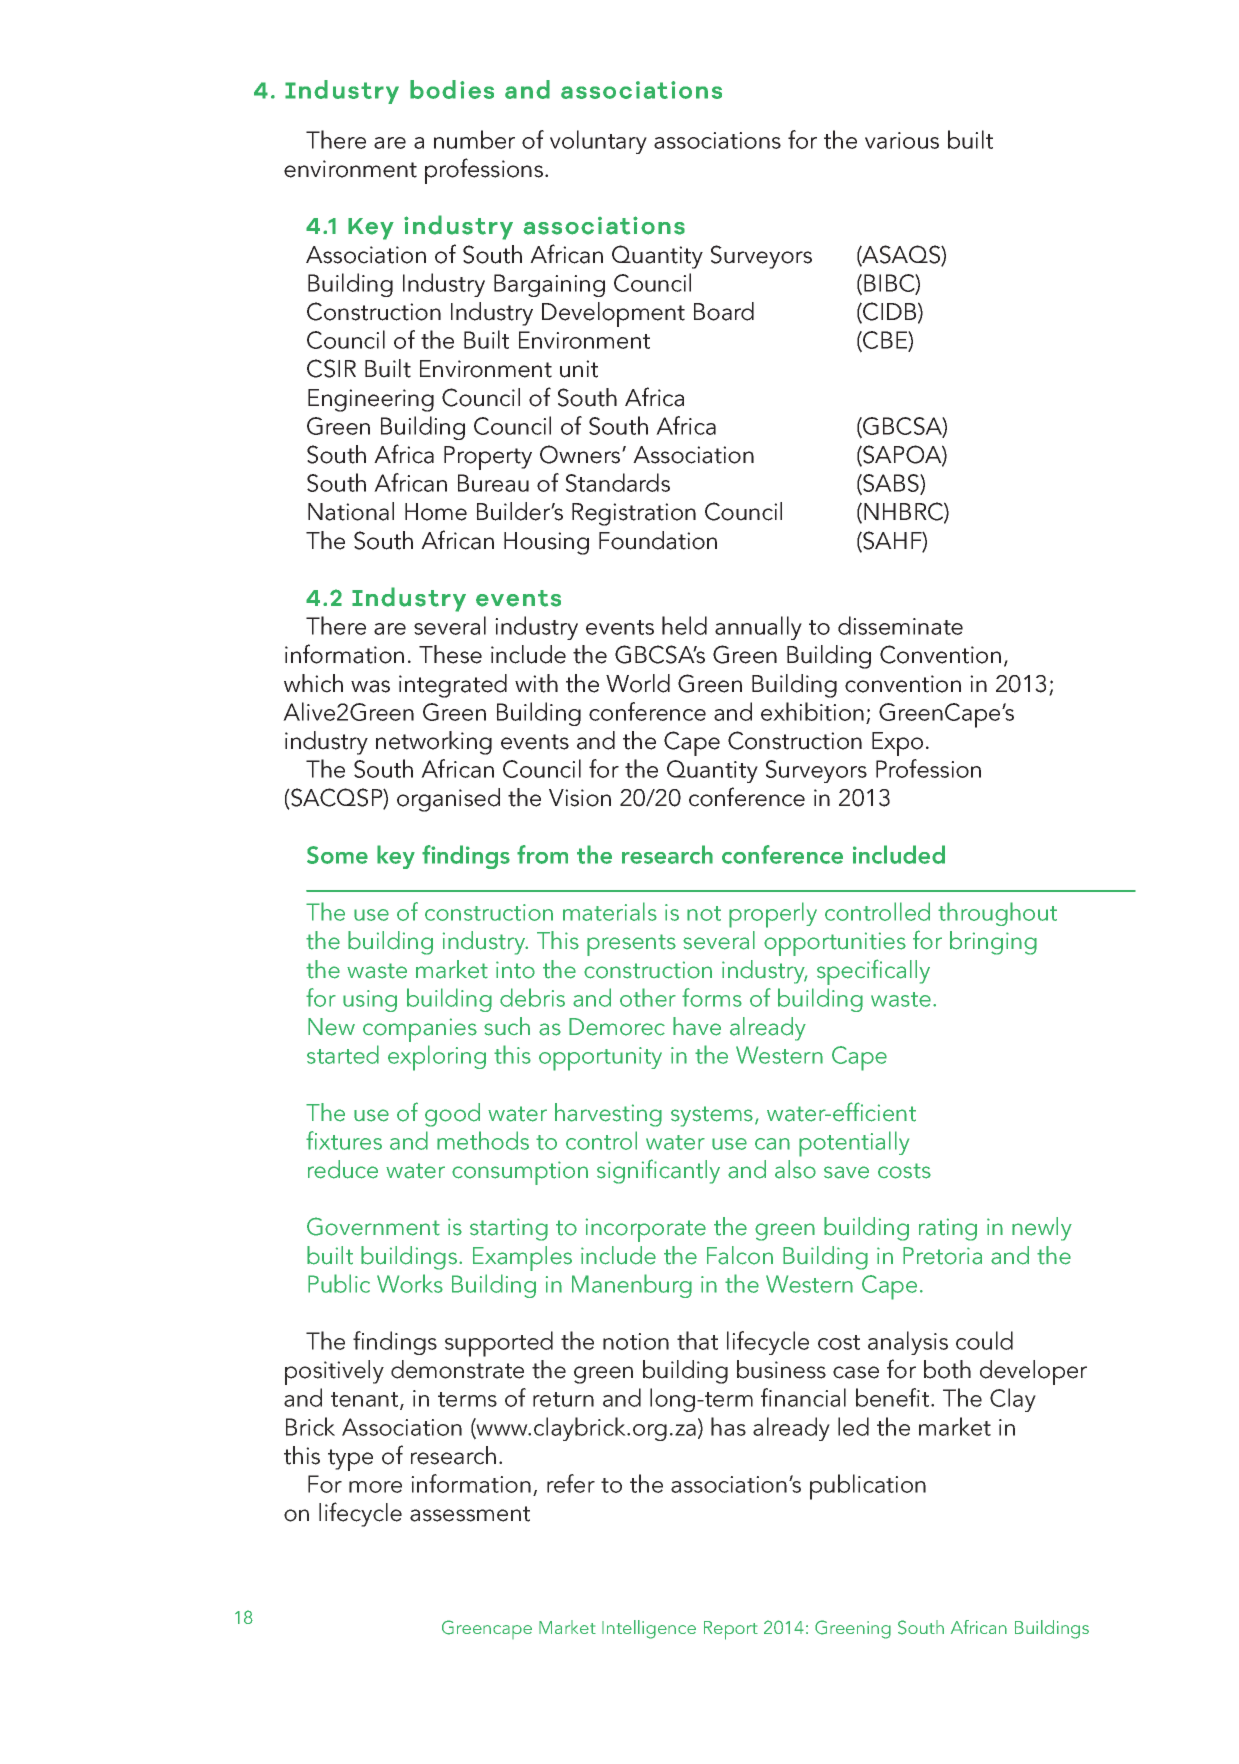 The width and height of the screenshot is (1239, 1764). I want to click on Home, so click(436, 512).
